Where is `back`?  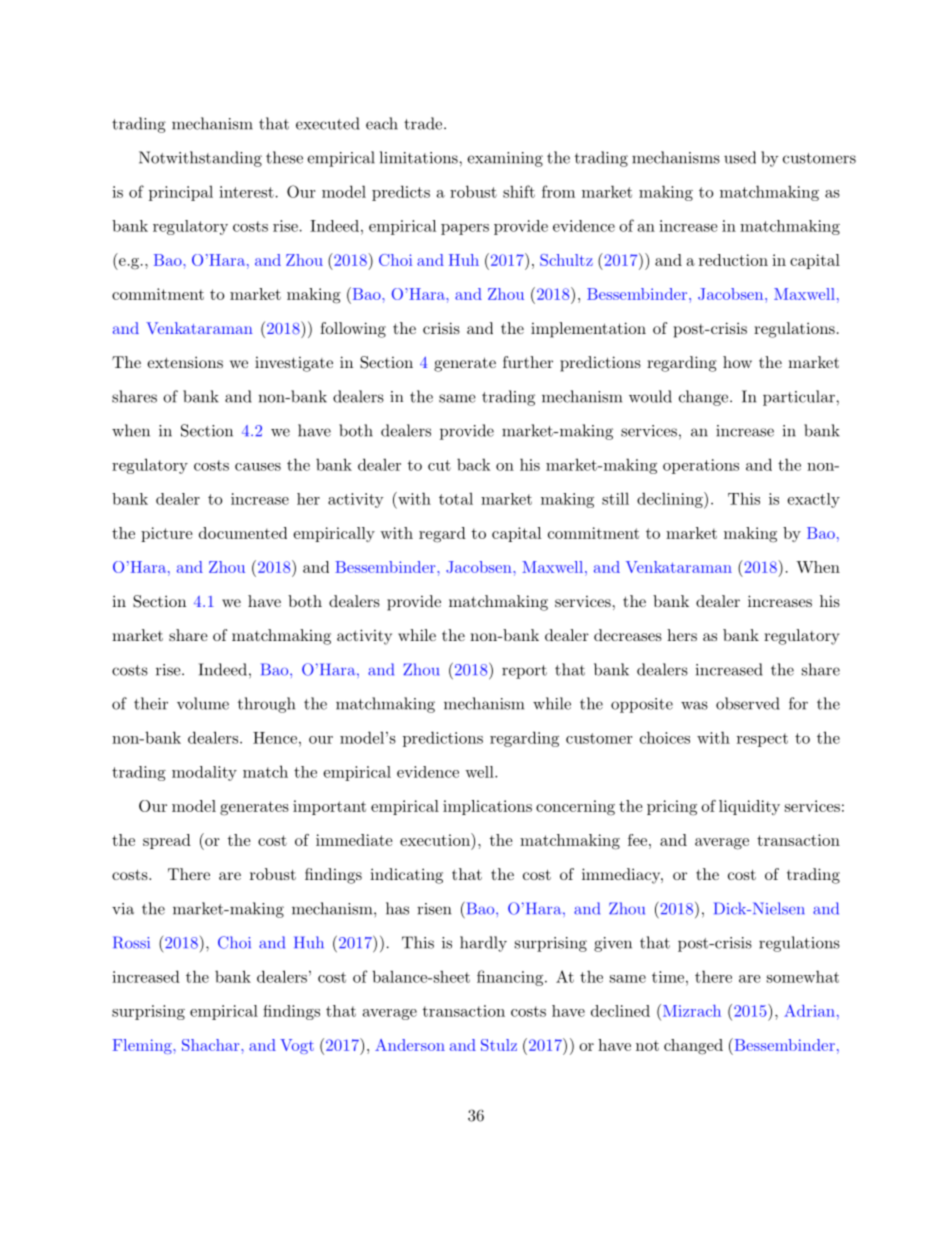
back is located at coordinates (474, 465).
